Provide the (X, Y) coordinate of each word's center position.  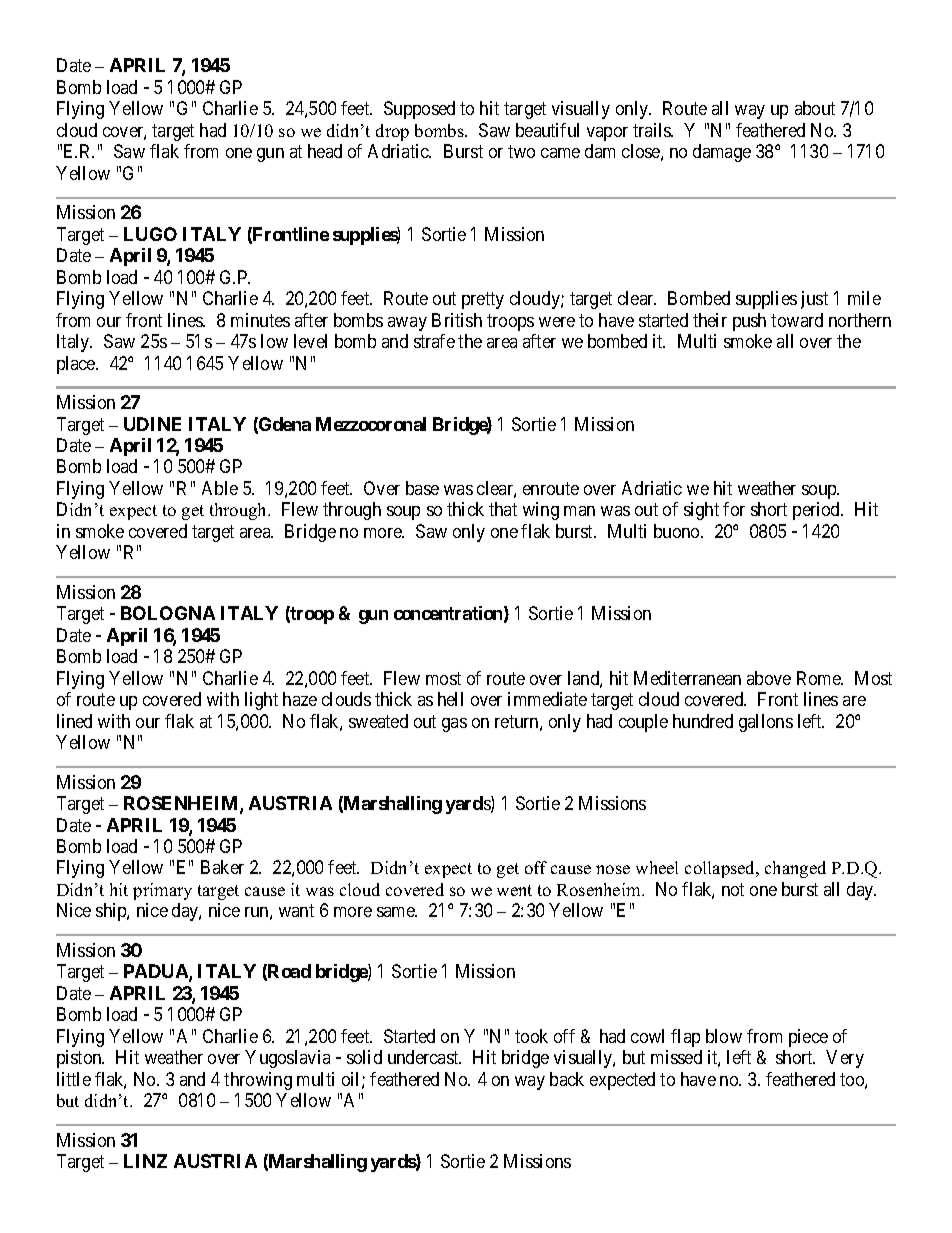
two (521, 152)
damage (722, 153)
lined (74, 721)
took (531, 1036)
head (325, 151)
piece (808, 1038)
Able (220, 488)
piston (80, 1059)
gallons (766, 723)
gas (454, 725)
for (734, 509)
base (422, 488)
